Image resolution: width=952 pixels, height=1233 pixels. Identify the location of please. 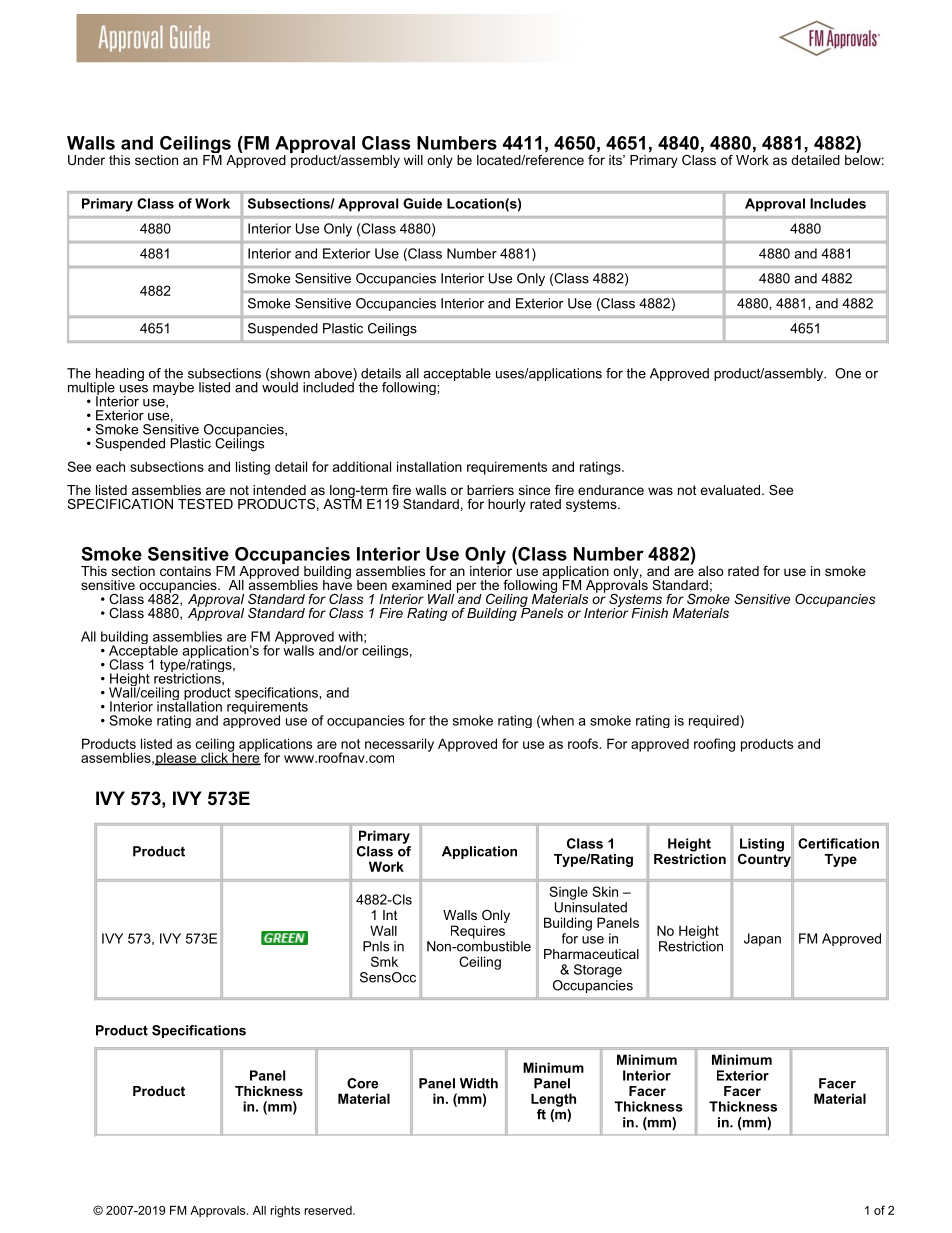
(177, 759).
